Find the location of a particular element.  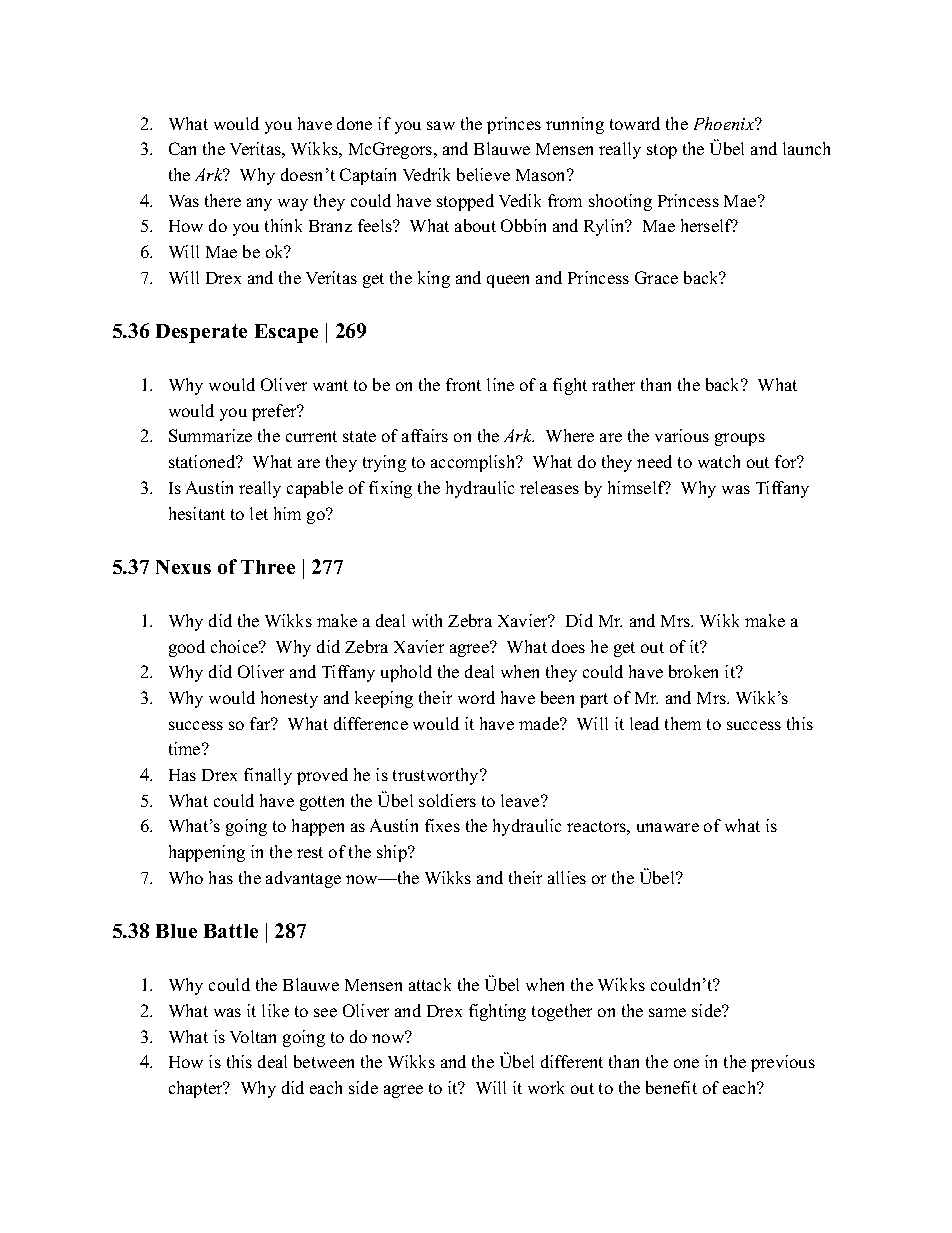

Three is located at coordinates (268, 567).
